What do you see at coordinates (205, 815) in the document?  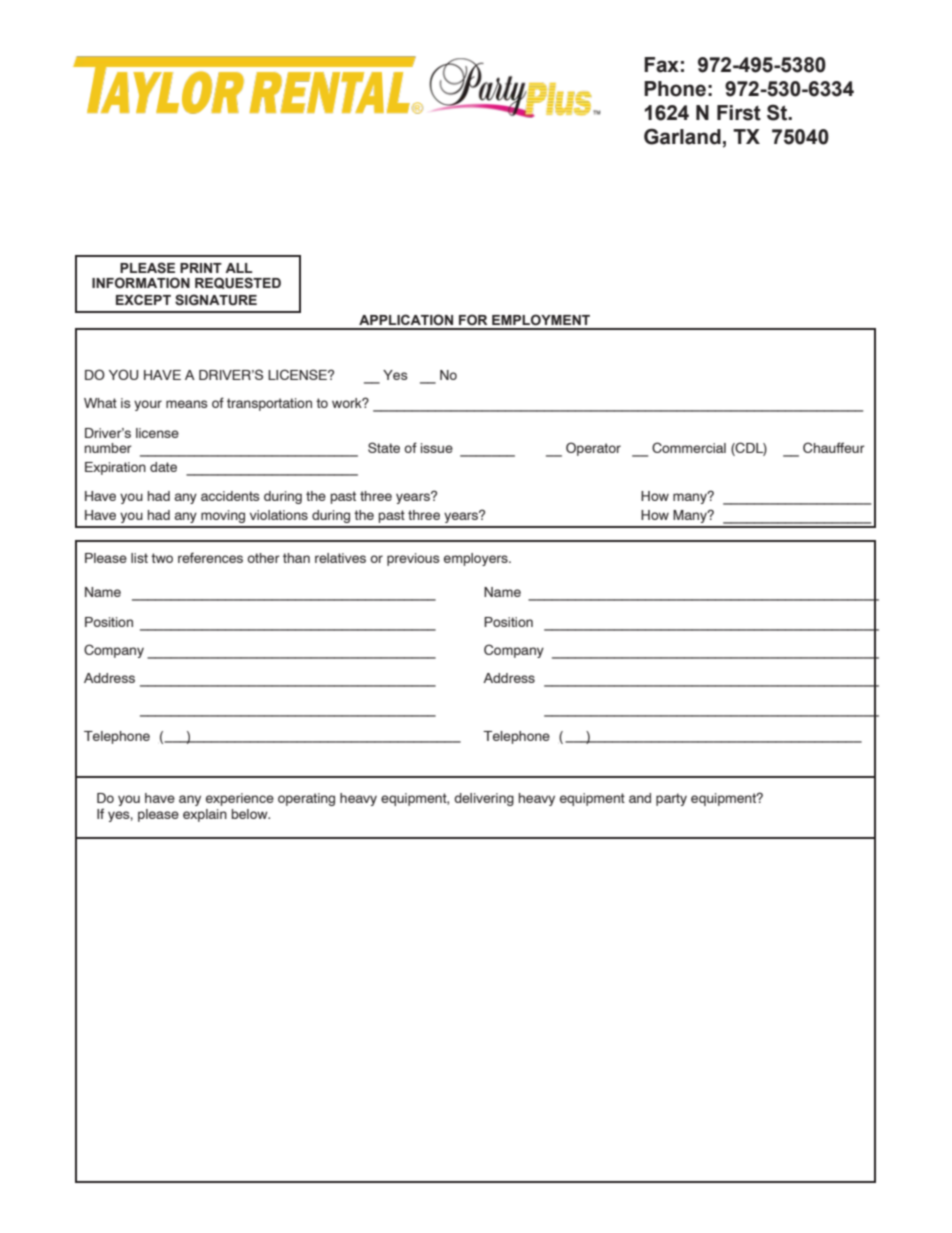 I see `explain` at bounding box center [205, 815].
